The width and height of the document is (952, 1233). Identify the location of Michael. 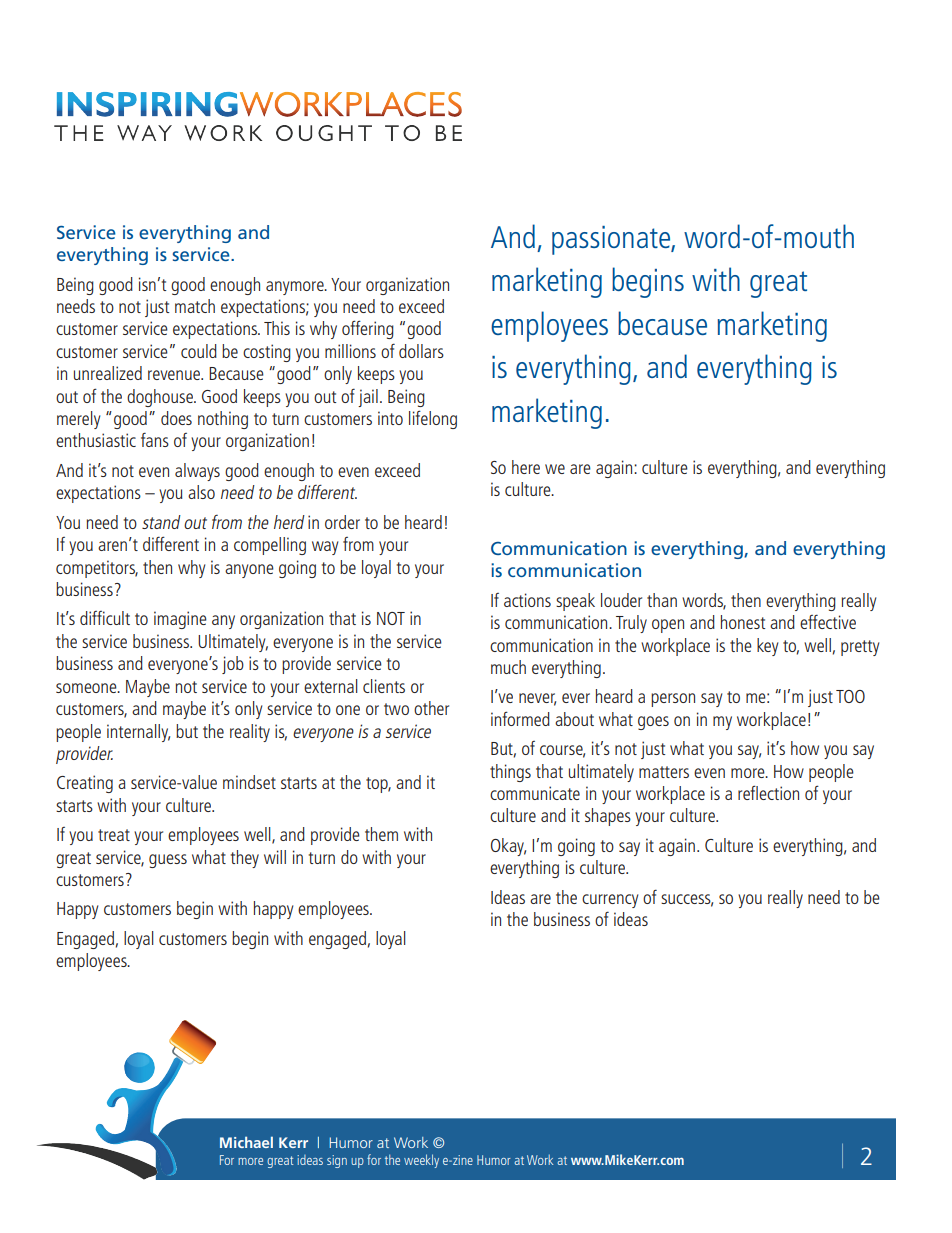
(246, 1142).
